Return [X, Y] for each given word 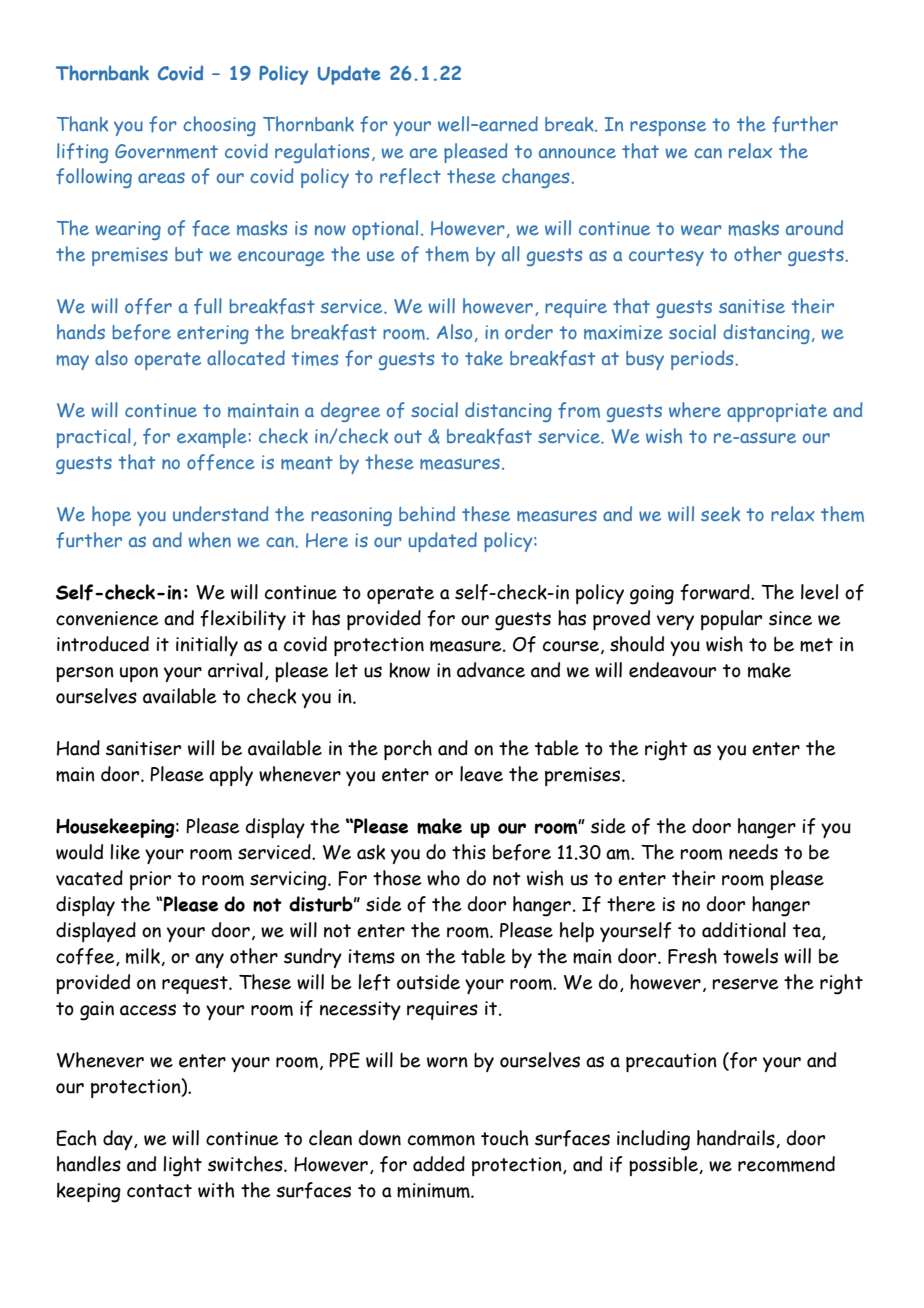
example [212, 438]
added [439, 1164]
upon [139, 674]
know [409, 670]
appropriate [777, 412]
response [668, 128]
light [182, 1166]
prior [150, 880]
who [443, 878]
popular [731, 620]
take [484, 358]
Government [166, 151]
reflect [410, 176]
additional [744, 930]
